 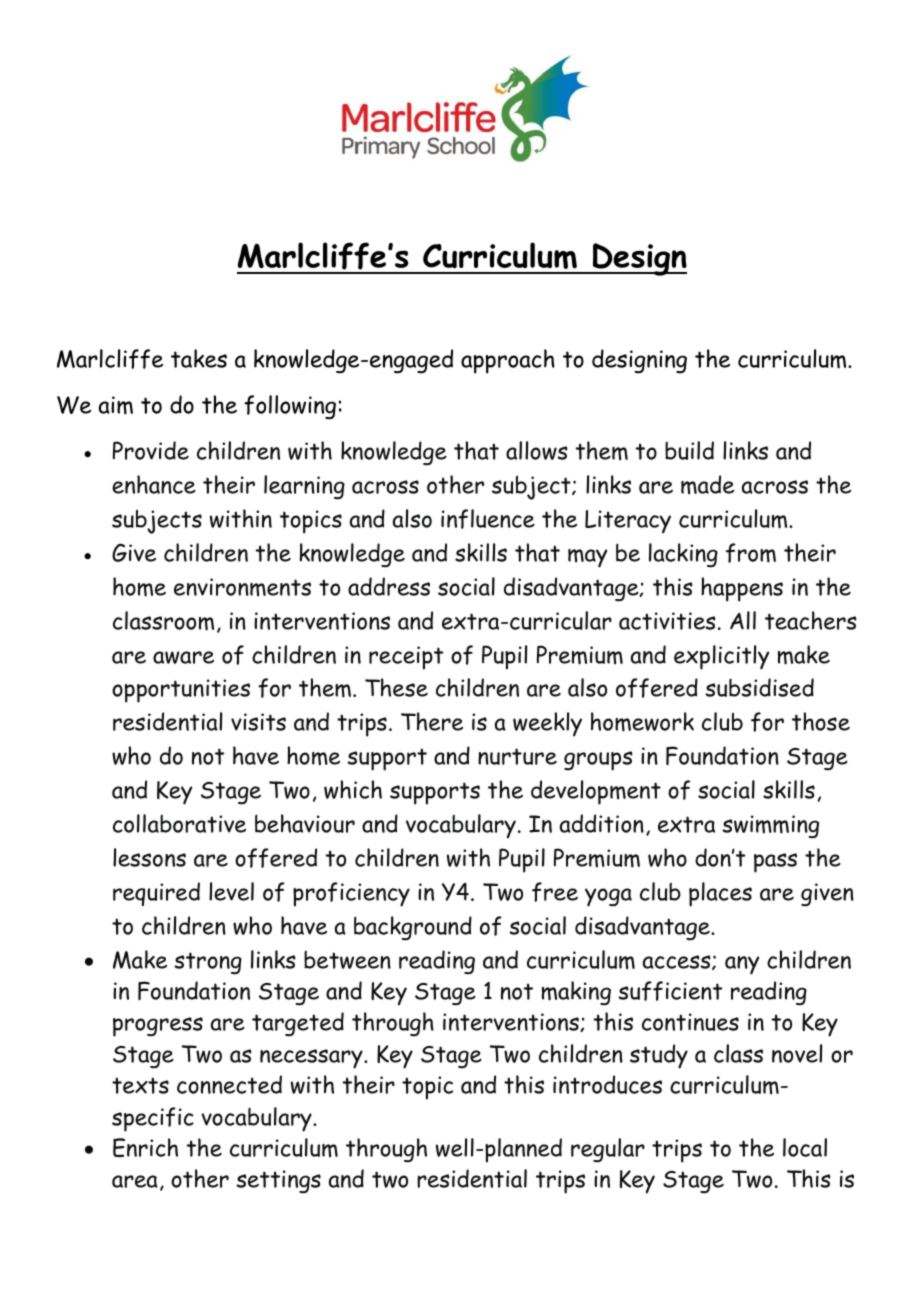 I want to click on collaborative, so click(x=179, y=823).
